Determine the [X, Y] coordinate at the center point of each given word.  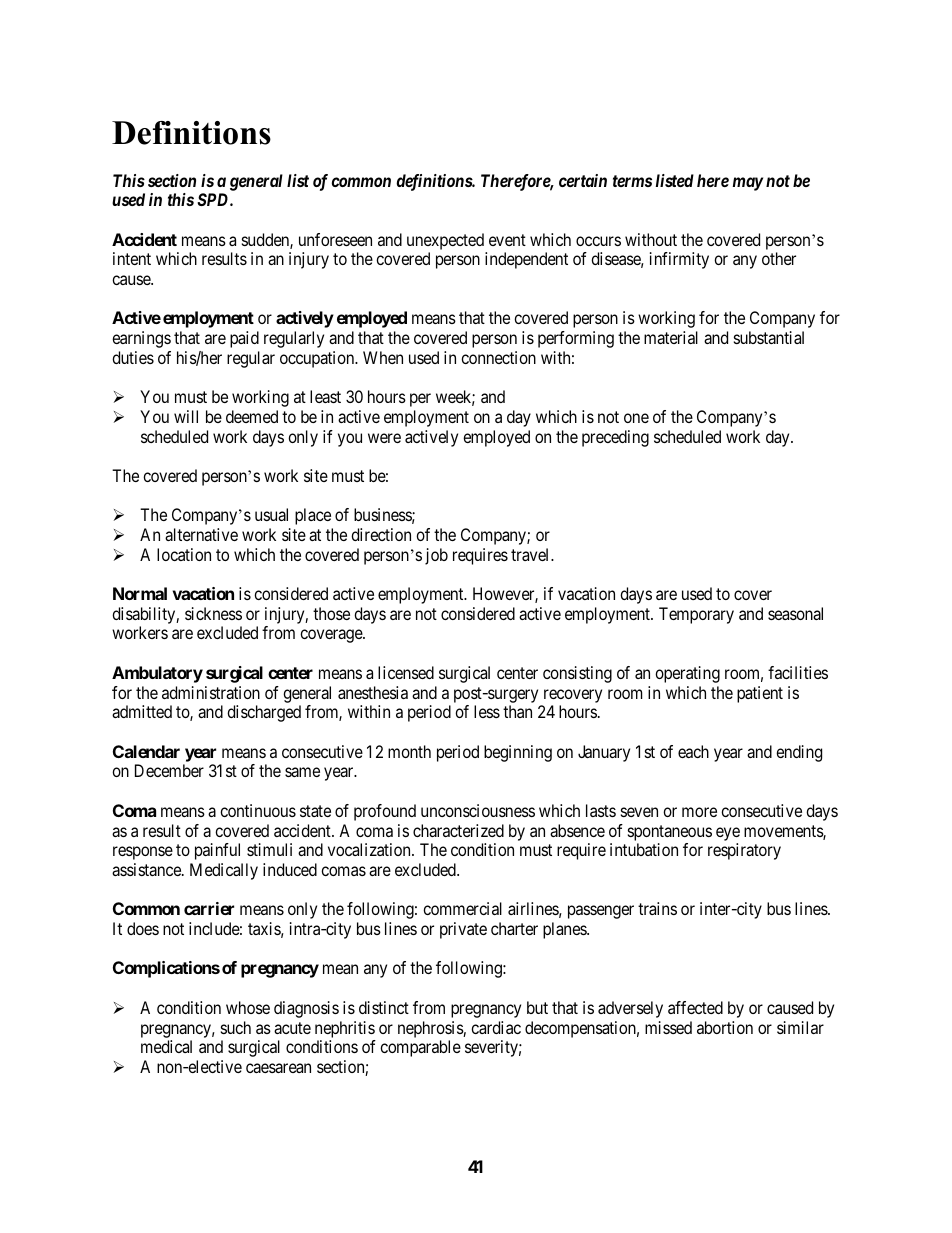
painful [217, 851]
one [636, 418]
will [186, 416]
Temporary [696, 615]
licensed [406, 672]
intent [132, 258]
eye [728, 834]
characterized [458, 830]
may [748, 184]
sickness [213, 613]
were [384, 438]
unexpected [445, 241]
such [236, 1027]
